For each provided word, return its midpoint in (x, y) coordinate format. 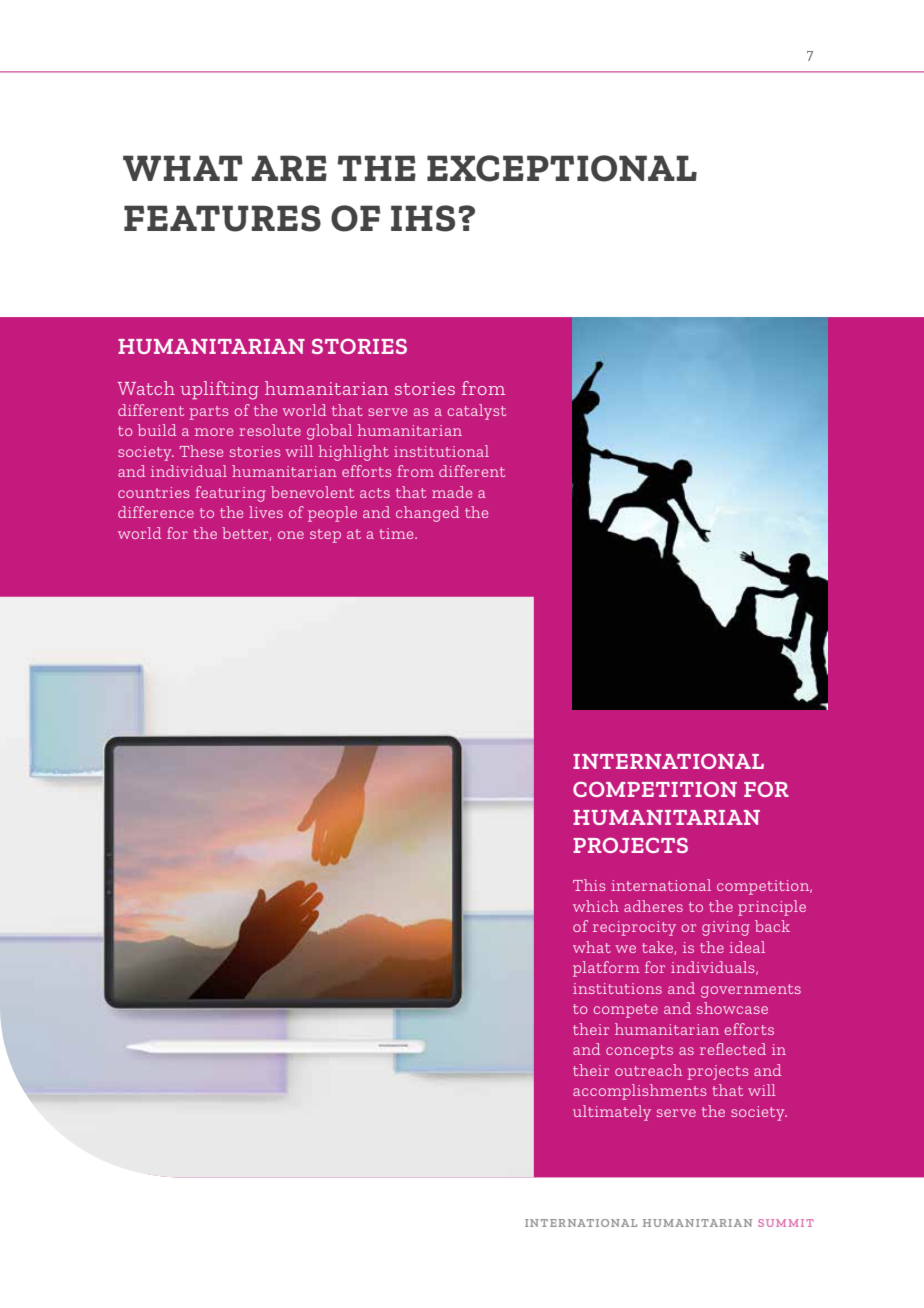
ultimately (612, 1113)
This (589, 885)
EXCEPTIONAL (562, 168)
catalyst (477, 412)
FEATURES (222, 218)
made (452, 492)
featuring (230, 494)
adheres (653, 906)
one (291, 535)
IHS (423, 218)
